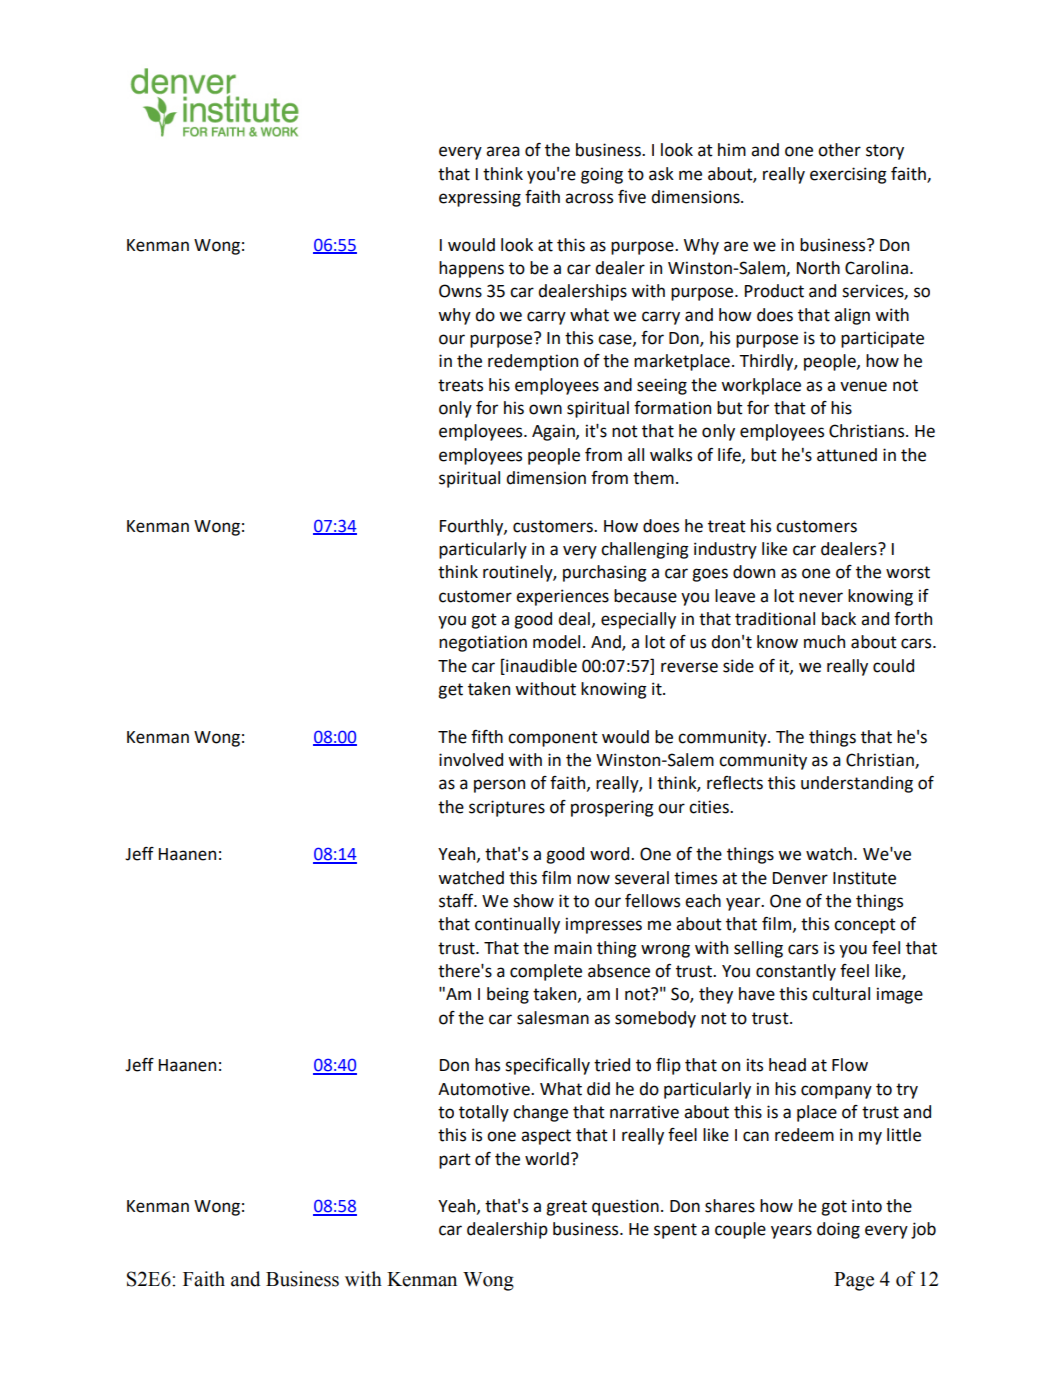 This screenshot has width=1063, height=1376. I want to click on exercising, so click(848, 175).
